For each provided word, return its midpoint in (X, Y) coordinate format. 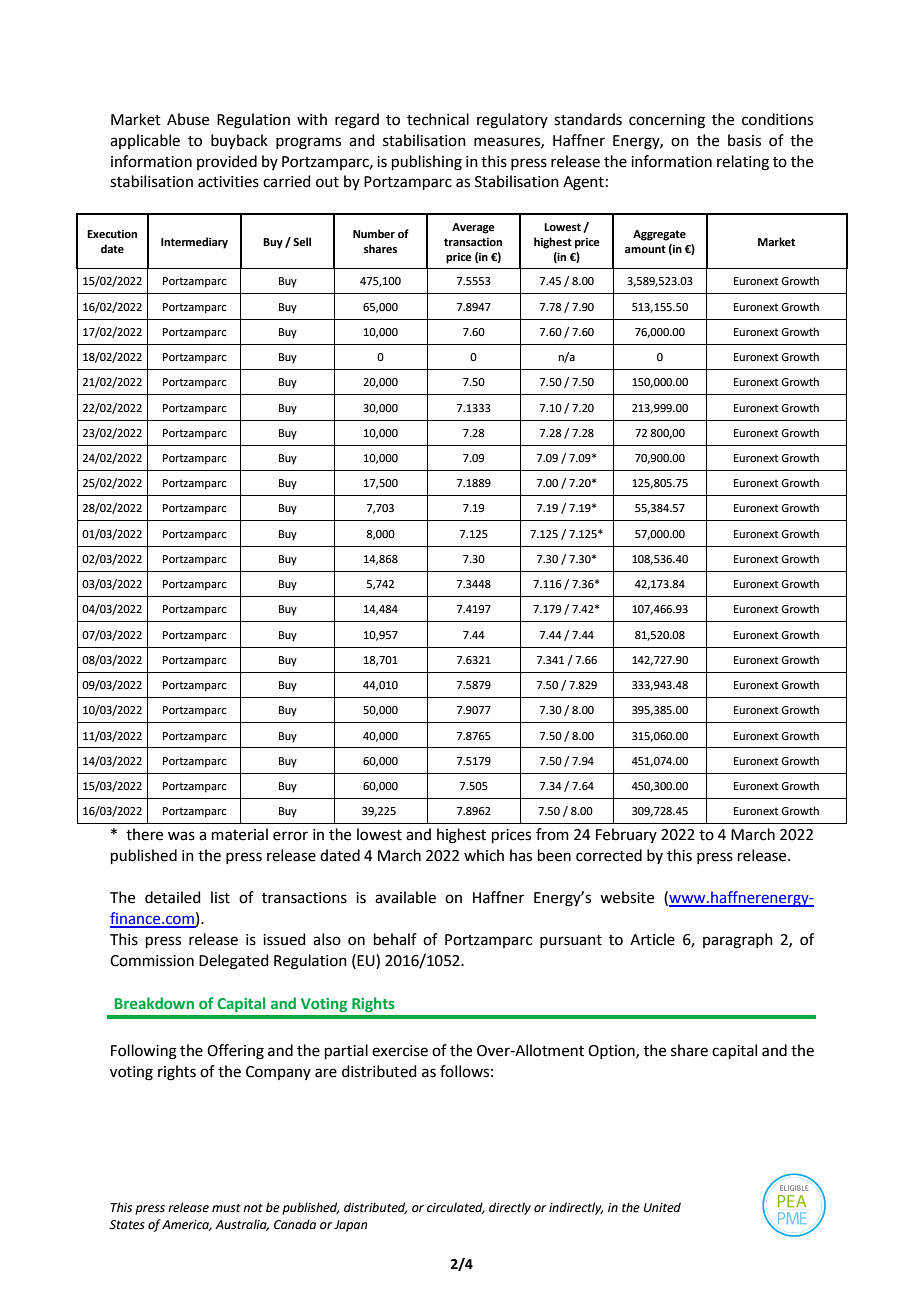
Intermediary (194, 243)
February (626, 835)
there (144, 834)
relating (743, 163)
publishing (427, 163)
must (226, 1208)
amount (645, 249)
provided (227, 162)
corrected (609, 855)
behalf (395, 939)
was (181, 836)
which (484, 855)
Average (473, 228)
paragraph (738, 941)
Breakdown (154, 1003)
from (552, 834)
